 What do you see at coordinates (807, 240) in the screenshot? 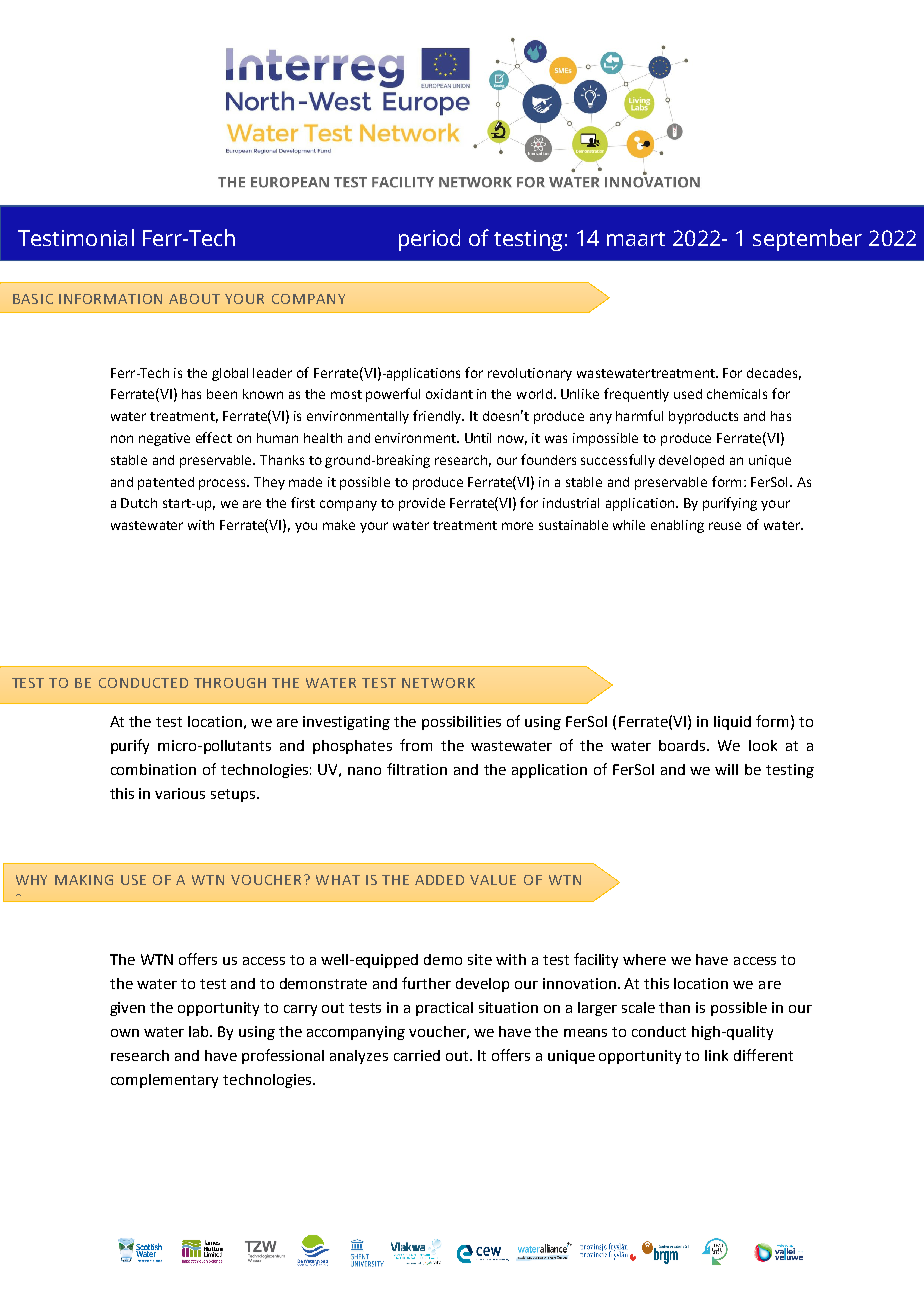
I see `september` at bounding box center [807, 240].
